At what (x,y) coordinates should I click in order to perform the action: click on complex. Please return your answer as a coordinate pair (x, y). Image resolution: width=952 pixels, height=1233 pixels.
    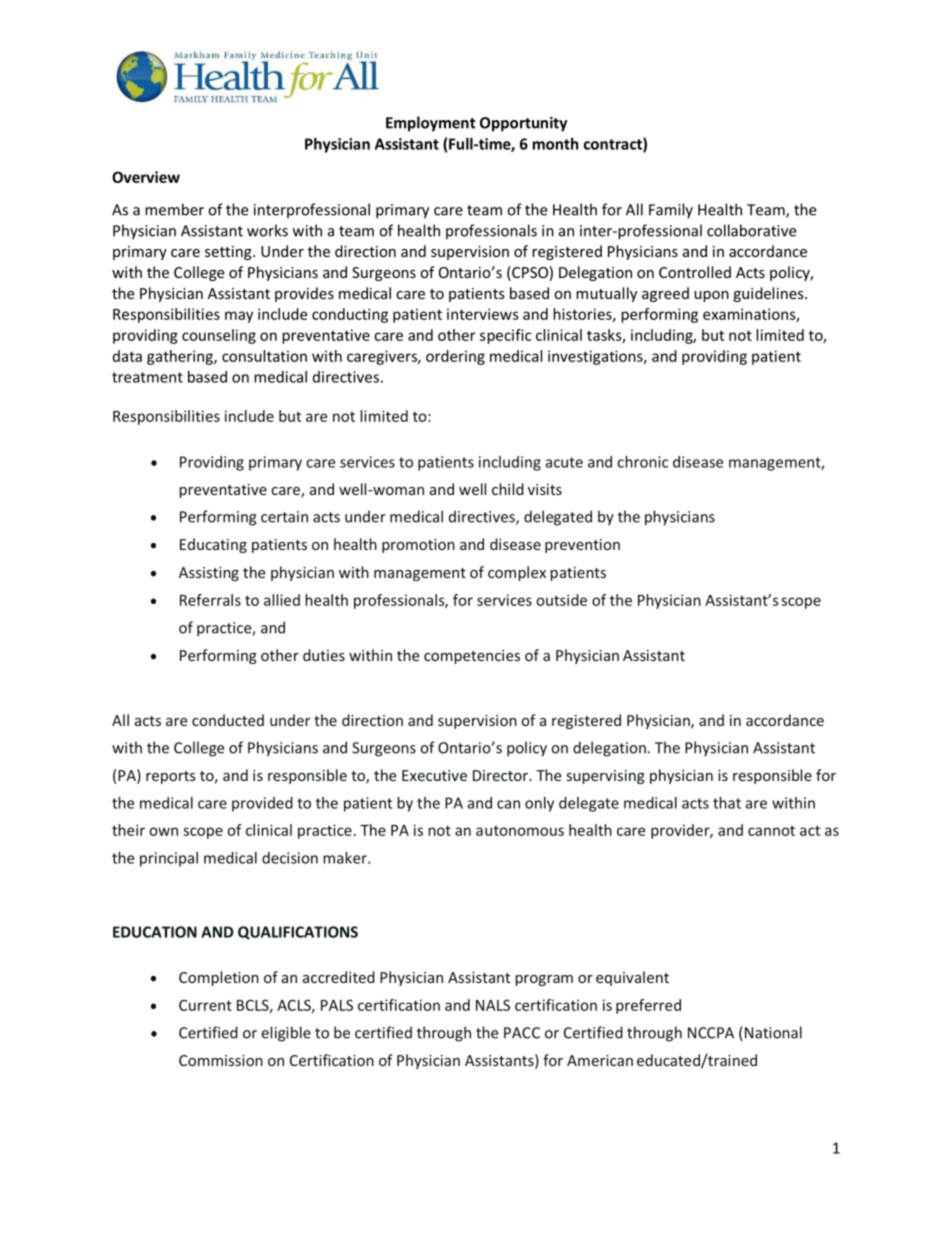
    Looking at the image, I should click on (517, 573).
